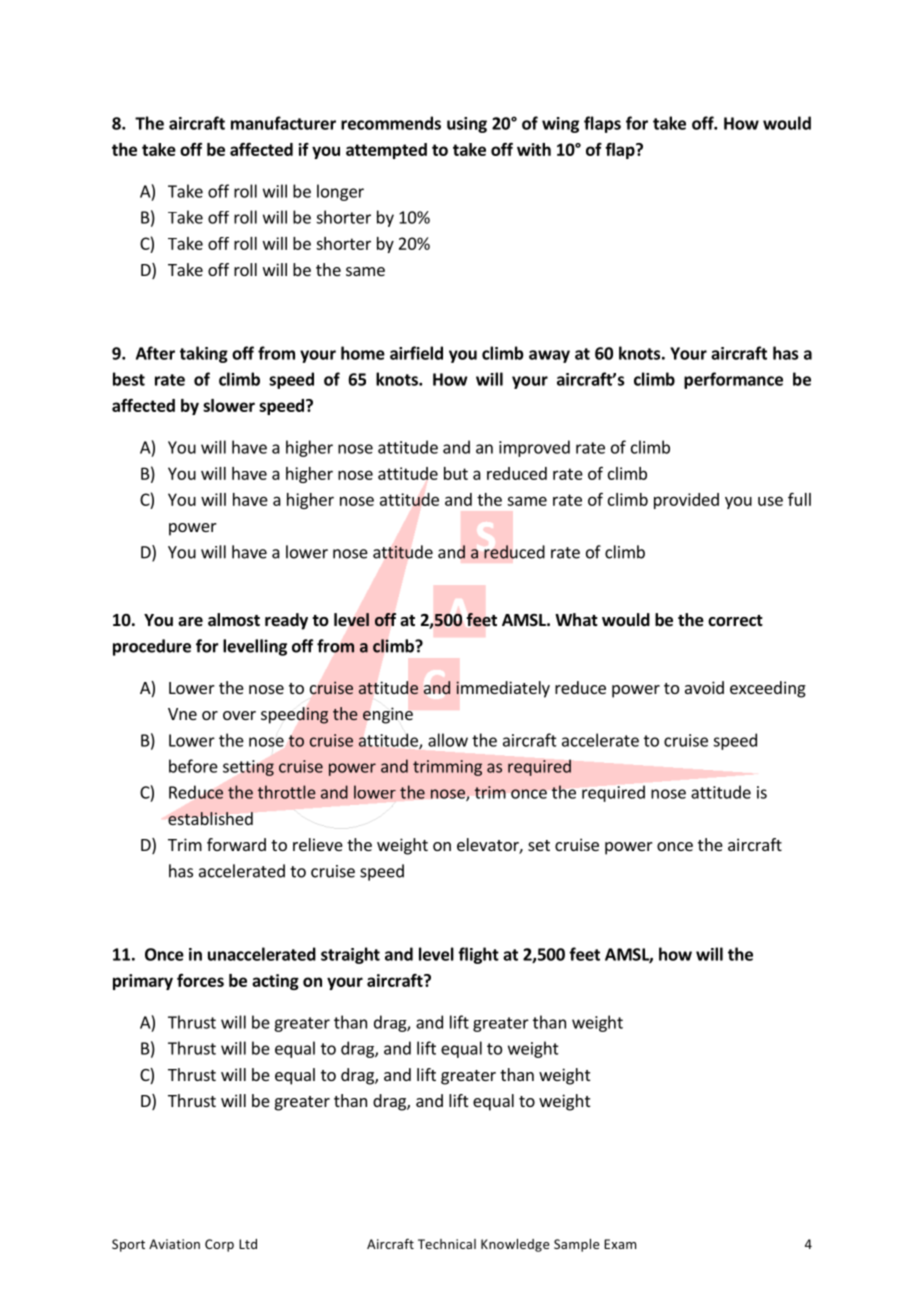 This page has width=924, height=1308. Describe the element at coordinates (704, 687) in the page. I see `avoid` at that location.
